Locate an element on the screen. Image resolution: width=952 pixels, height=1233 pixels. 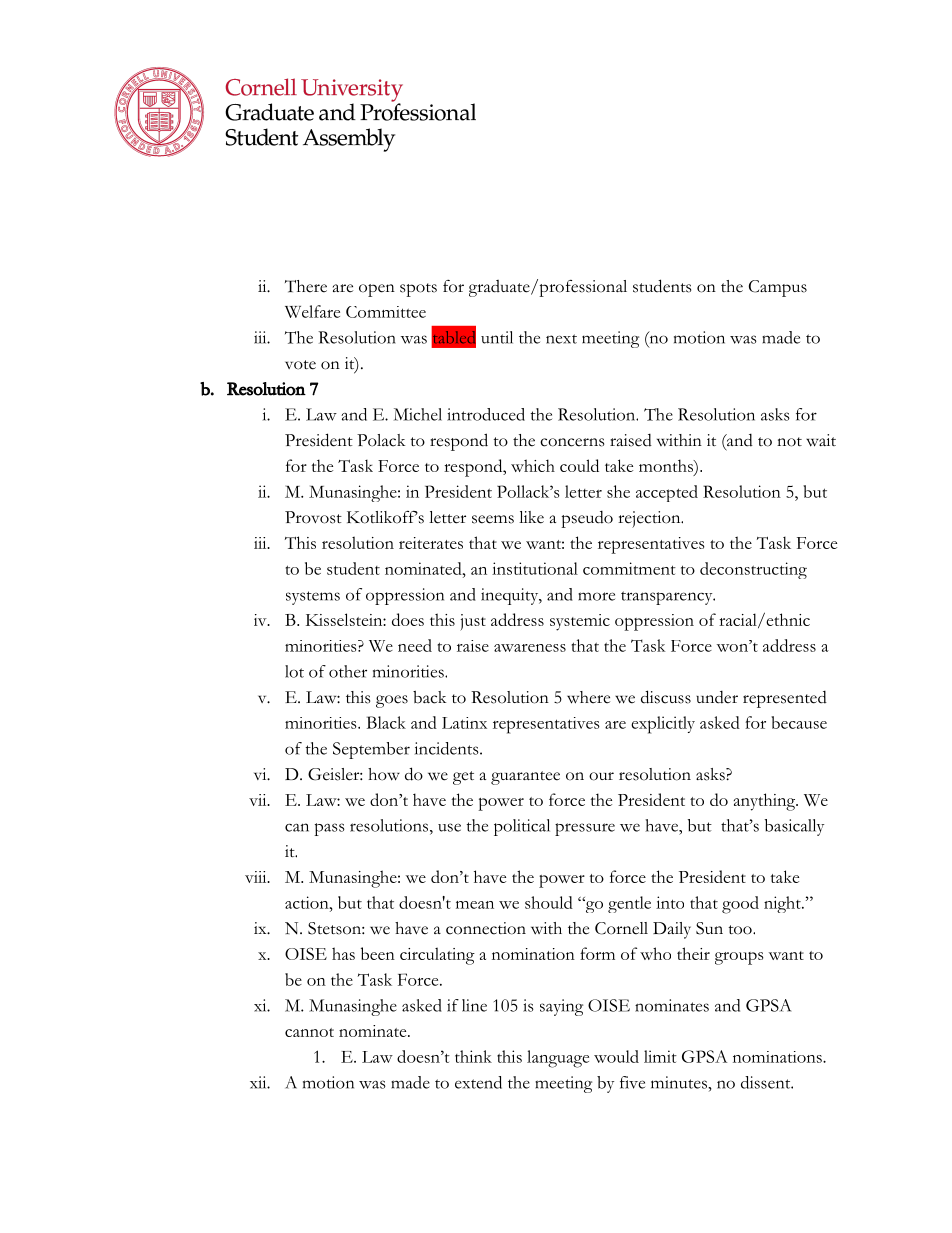
Welfare is located at coordinates (312, 311).
